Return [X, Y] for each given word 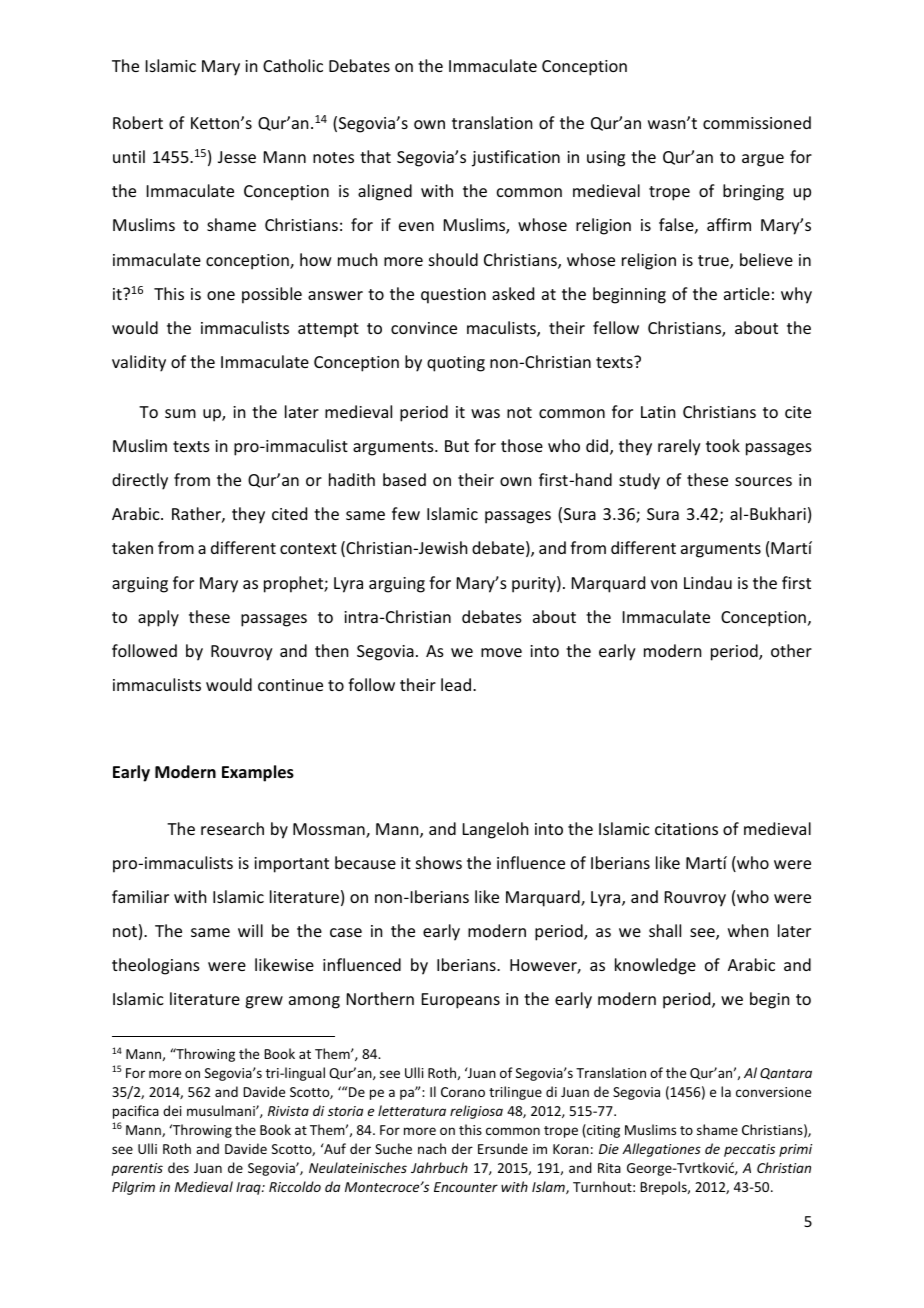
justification [516, 158]
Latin [658, 412]
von [664, 584]
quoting [456, 364]
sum [180, 413]
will [250, 930]
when [748, 930]
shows [439, 862]
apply [158, 618]
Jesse [237, 157]
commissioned [757, 122]
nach [432, 1148]
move [501, 652]
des [178, 1167]
